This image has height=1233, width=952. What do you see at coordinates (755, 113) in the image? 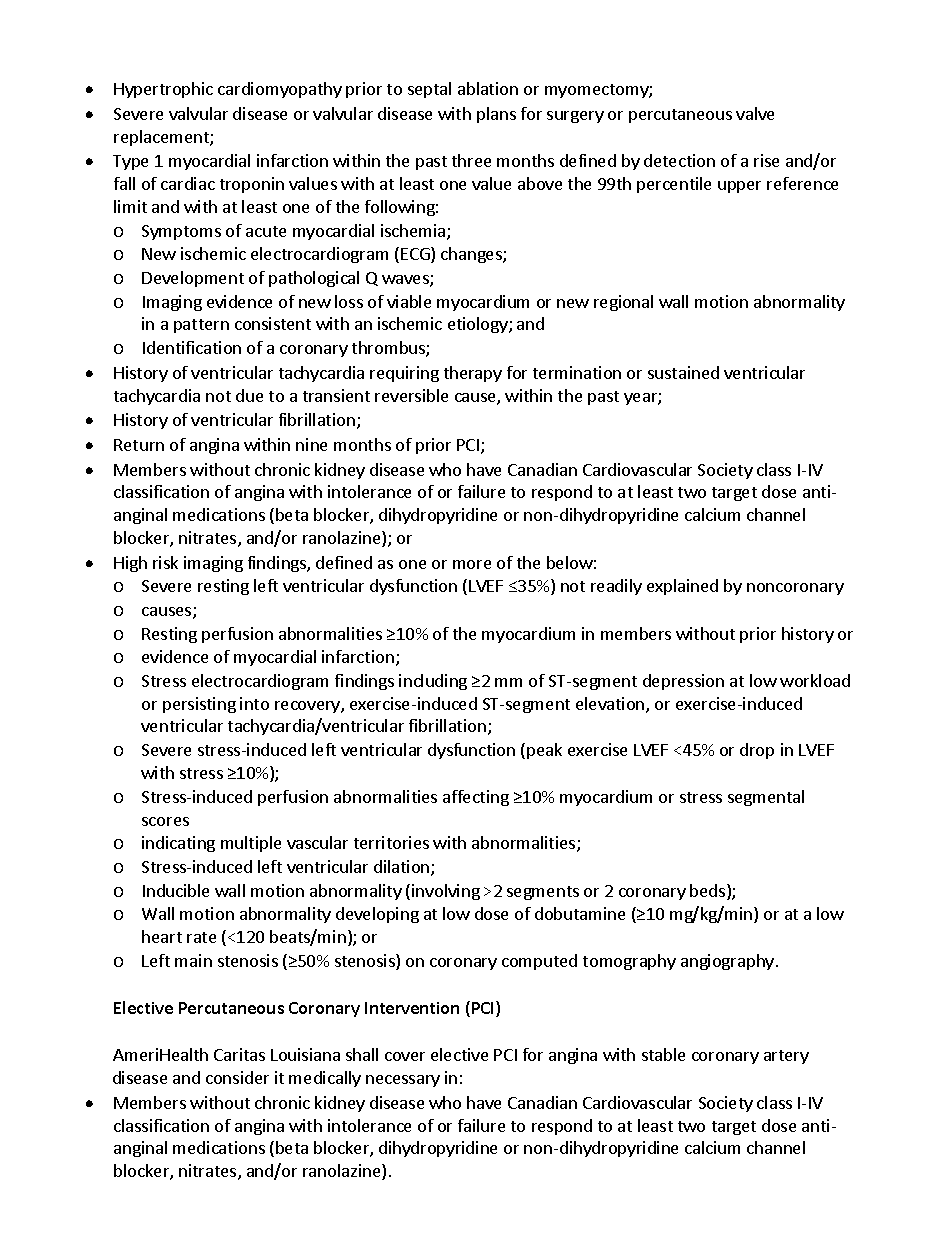
I see `valve` at bounding box center [755, 113].
